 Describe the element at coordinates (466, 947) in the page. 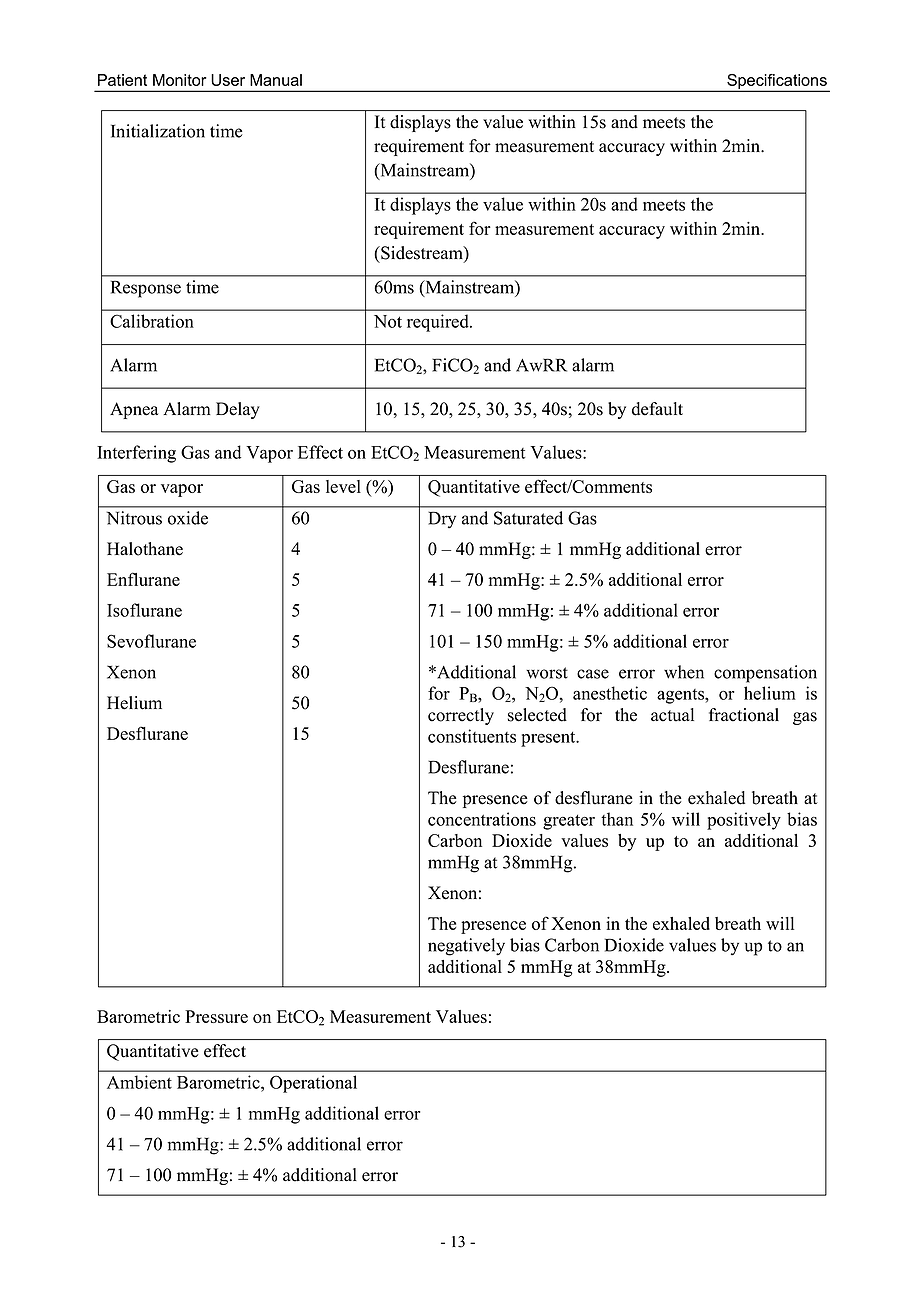

I see `negatively` at that location.
